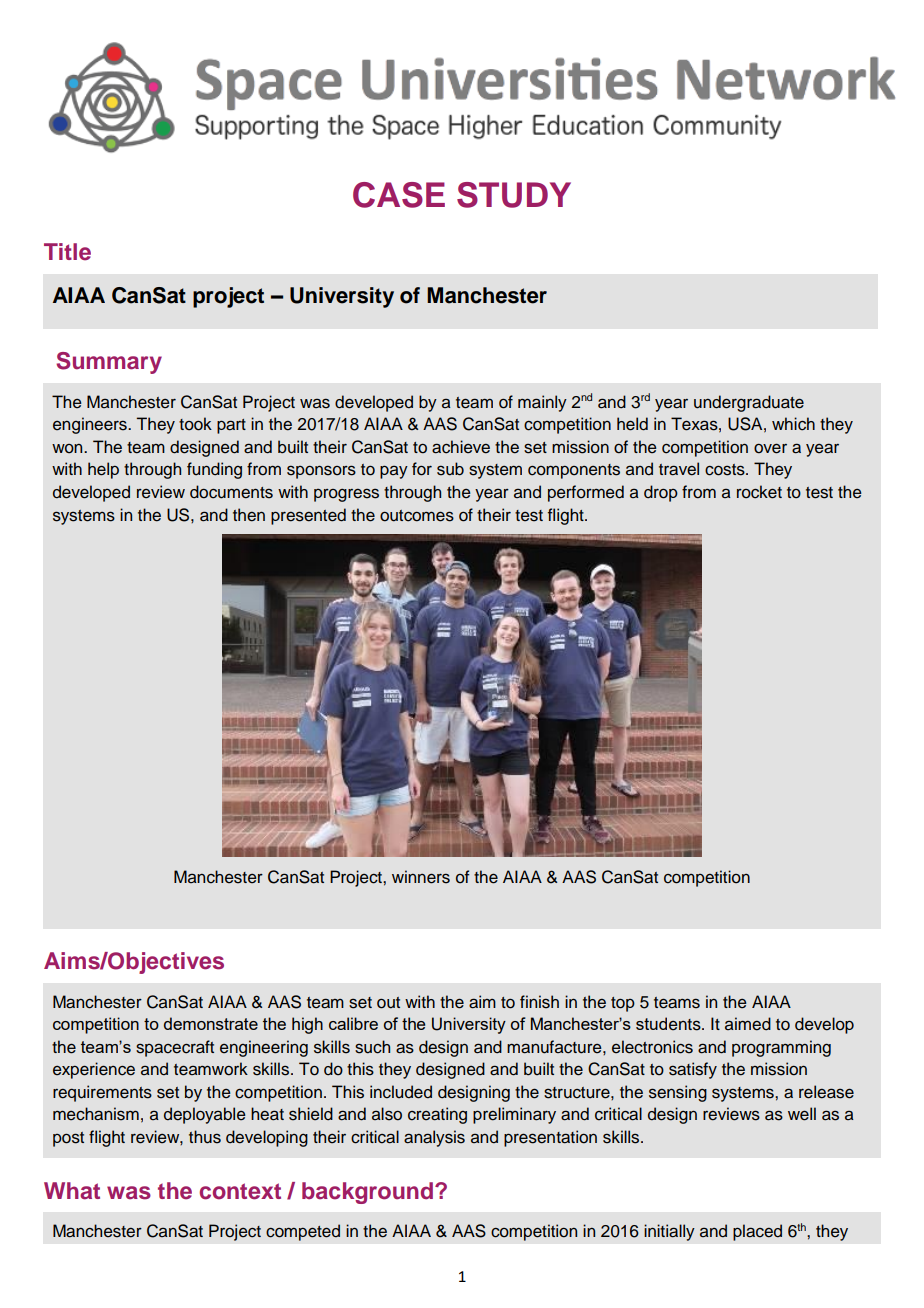  What do you see at coordinates (450, 469) in the document?
I see `sub` at bounding box center [450, 469].
